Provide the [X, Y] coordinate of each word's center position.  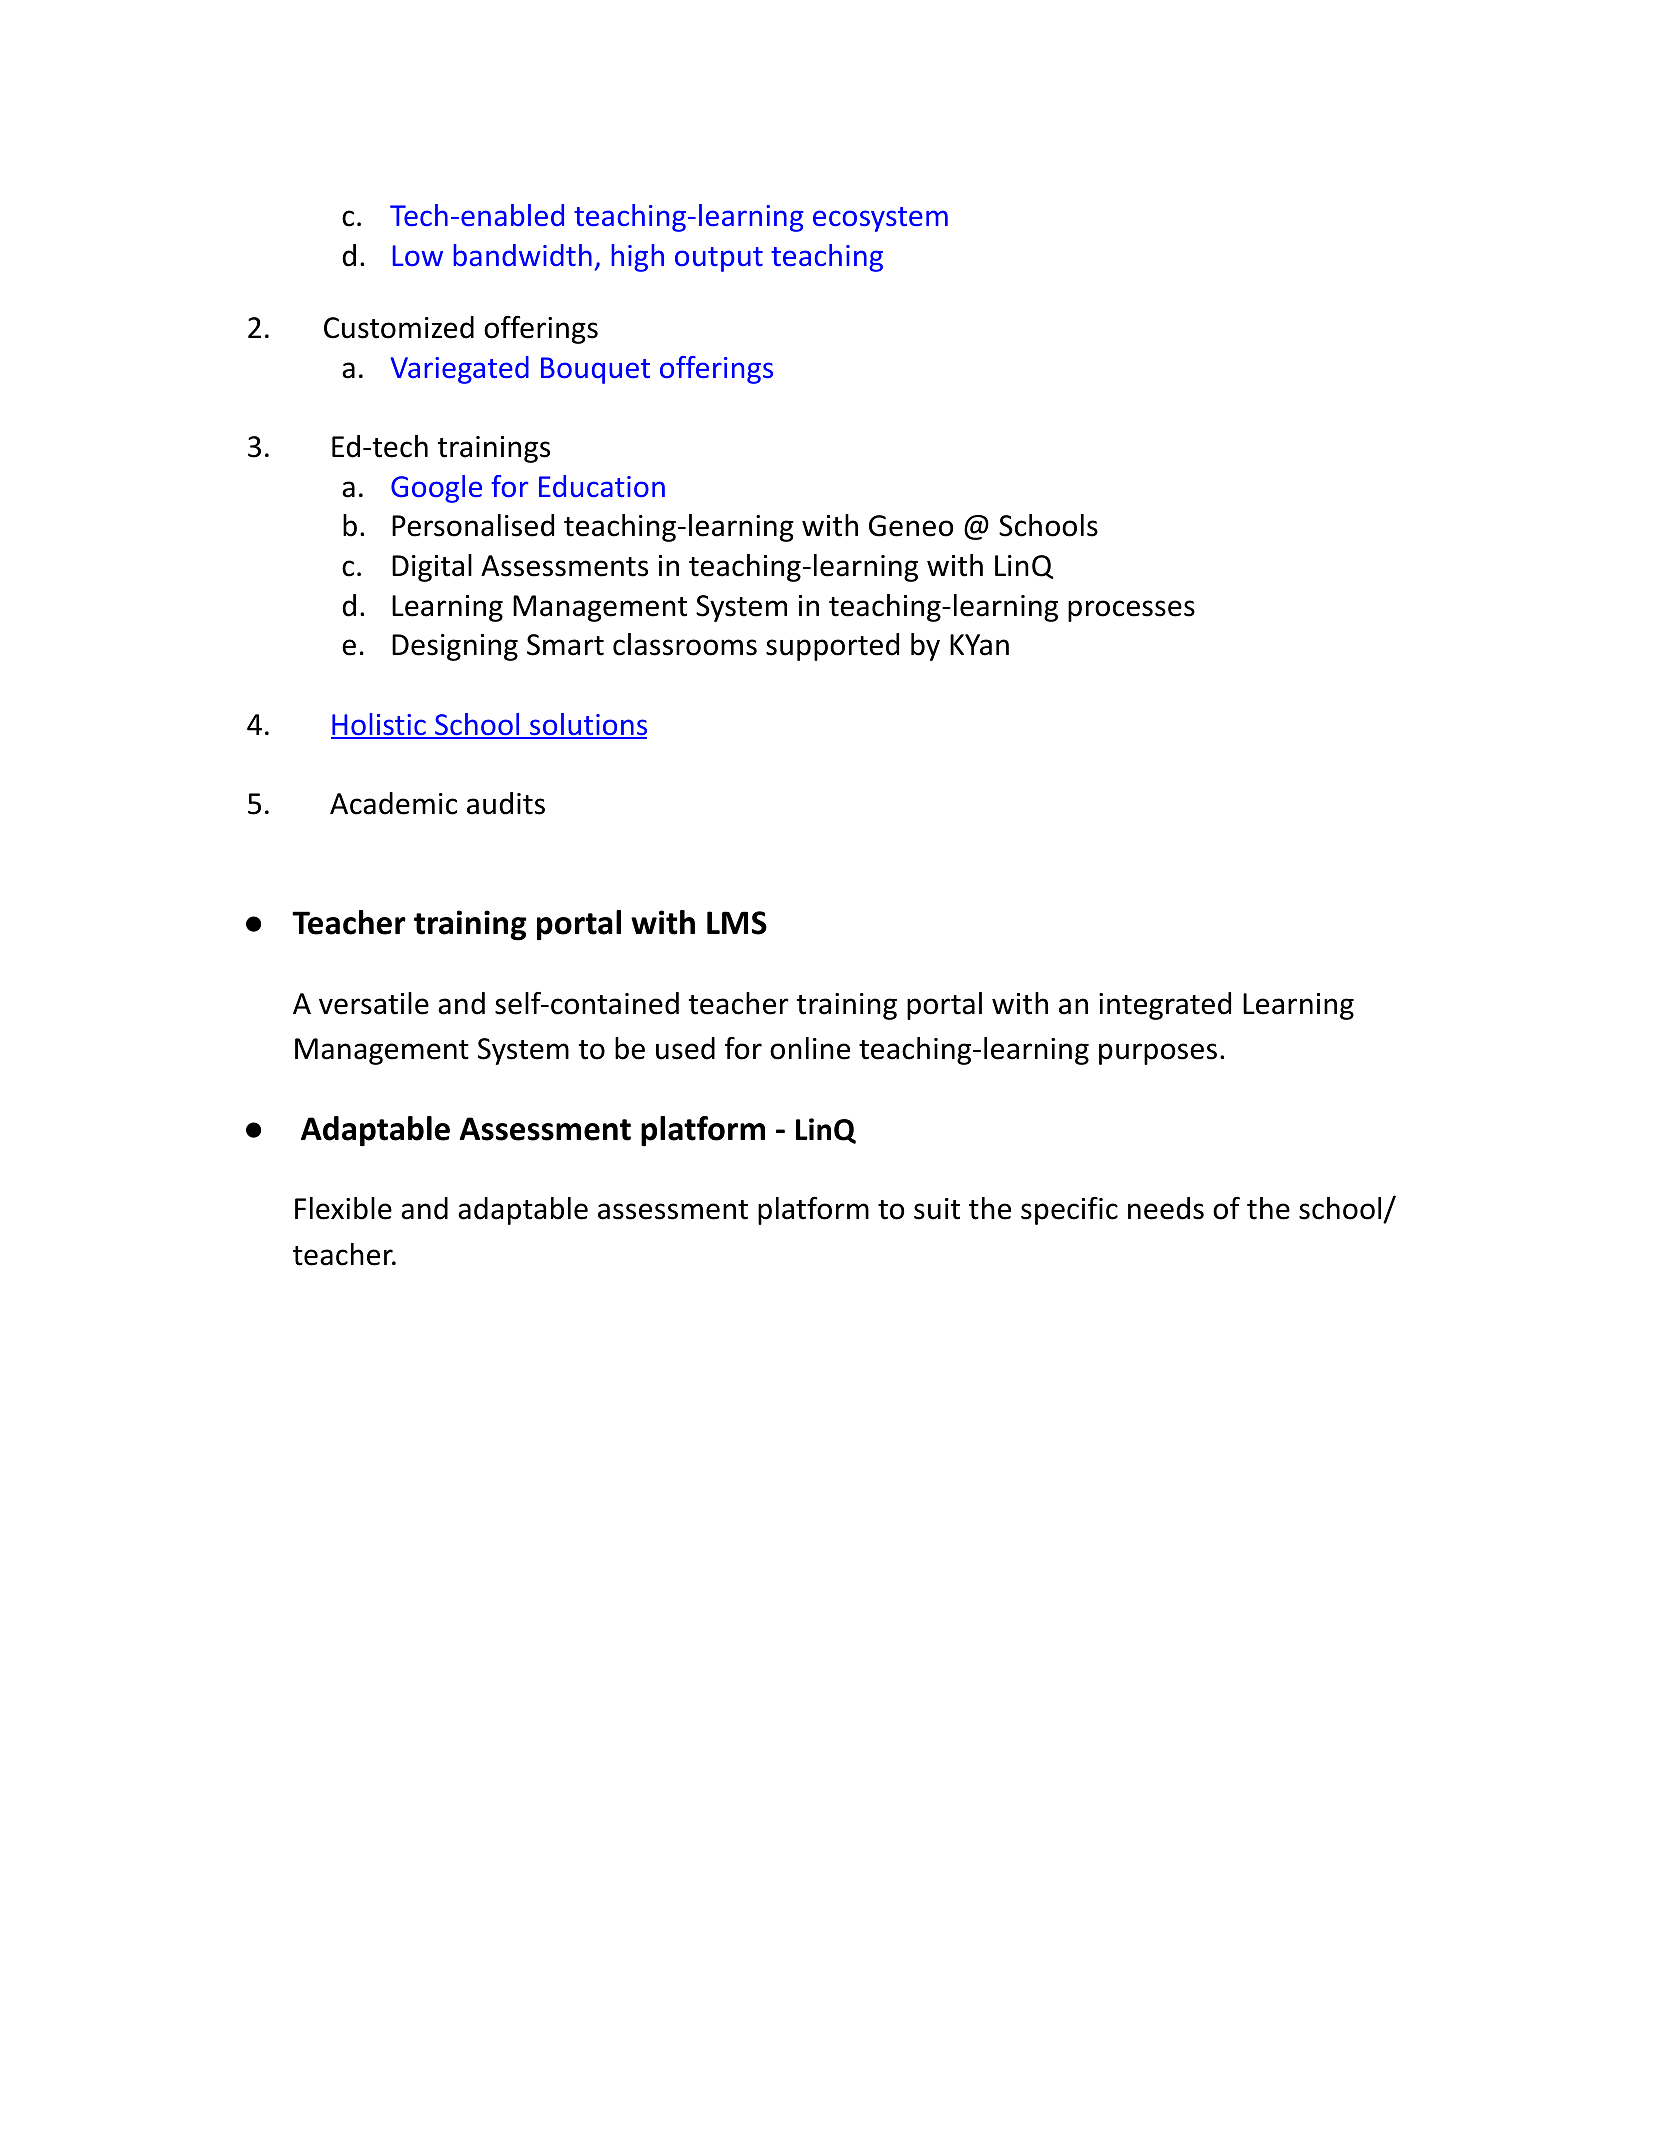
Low [418, 255]
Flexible [343, 1208]
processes [1131, 611]
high [637, 258]
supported [832, 647]
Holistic [379, 725]
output [719, 259]
